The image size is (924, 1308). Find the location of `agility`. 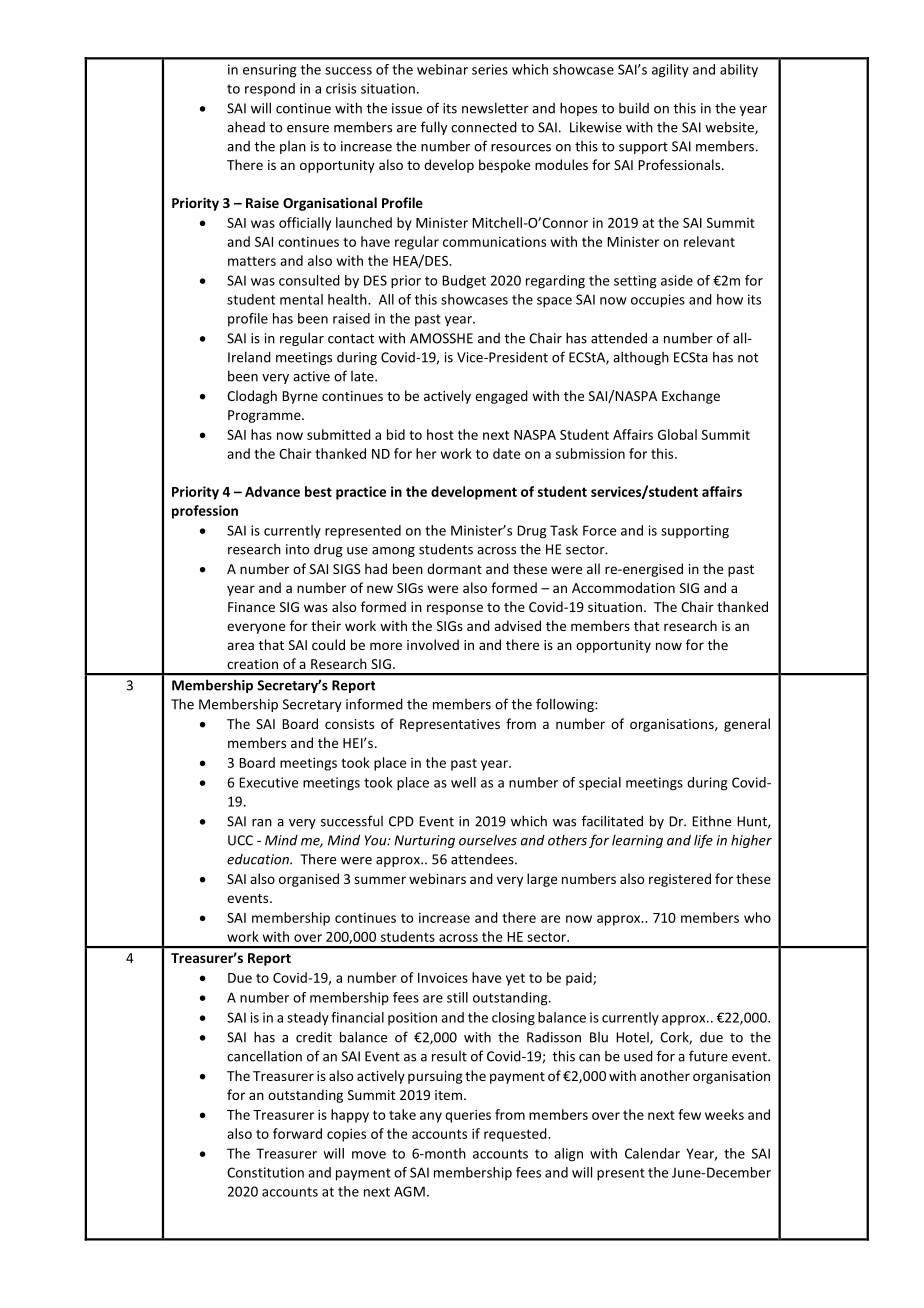

agility is located at coordinates (670, 71).
